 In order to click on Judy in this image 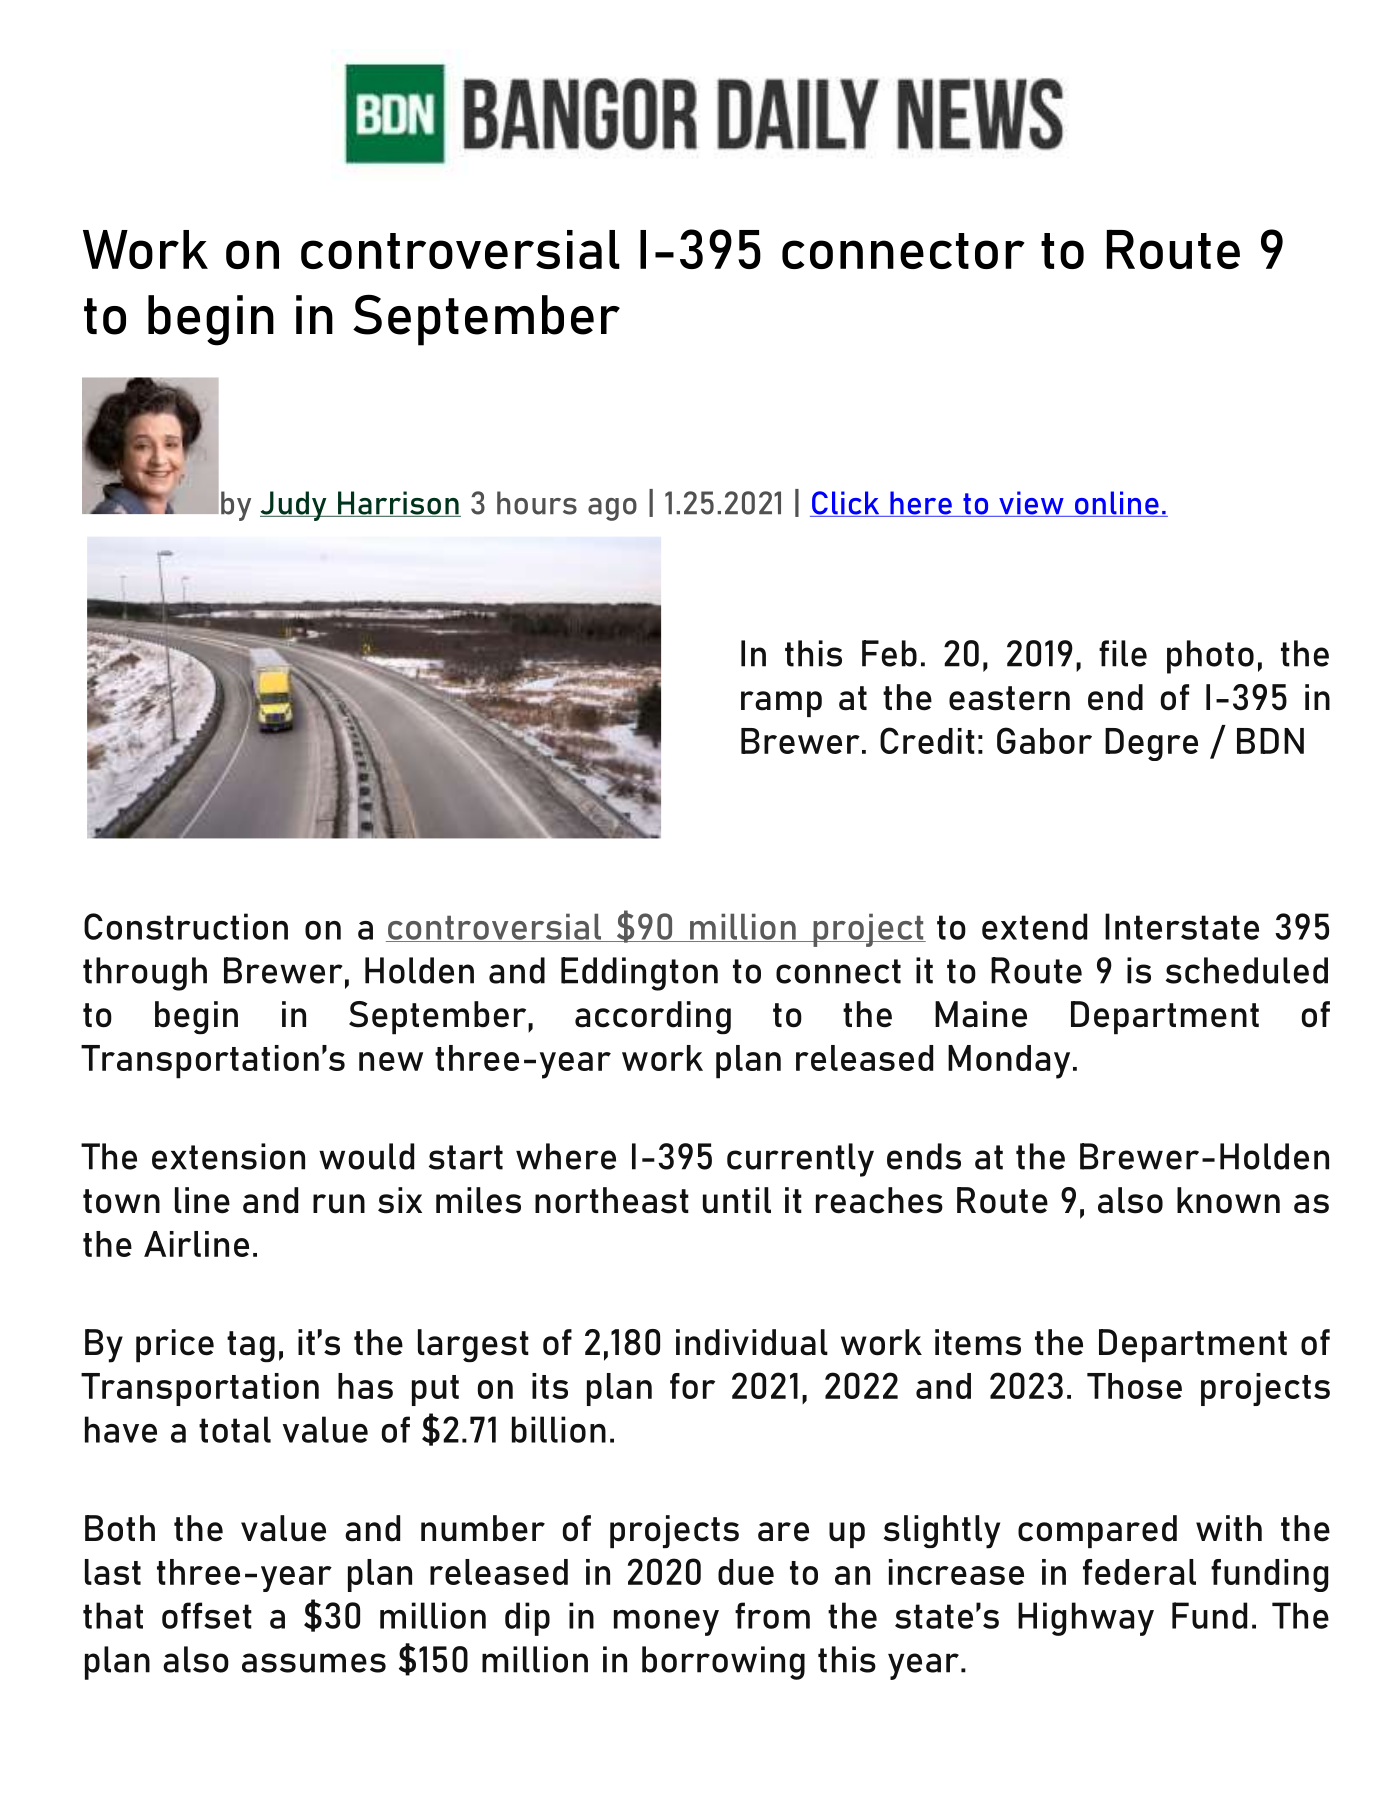, I will do `click(294, 506)`.
